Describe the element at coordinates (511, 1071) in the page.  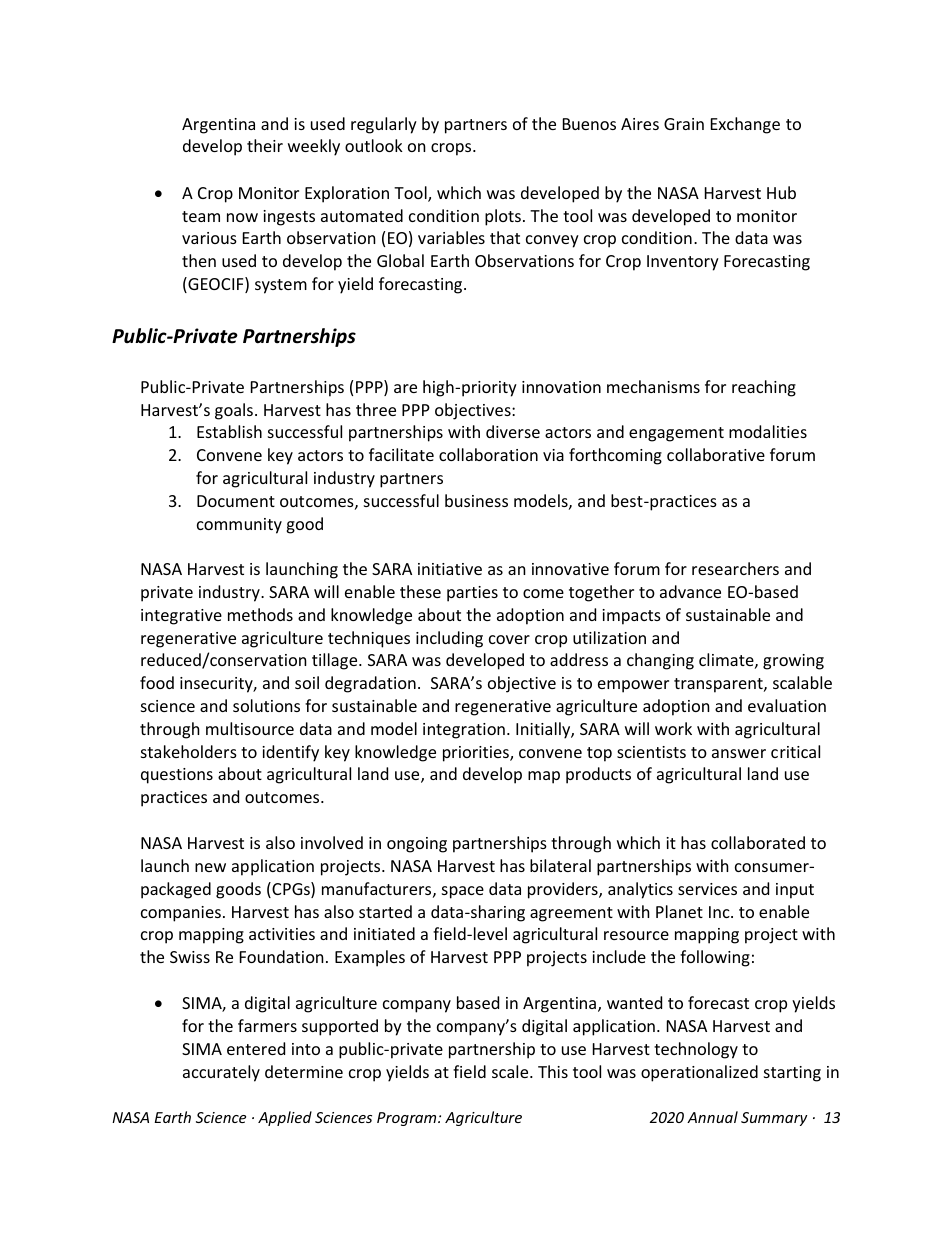
I see `scale` at that location.
